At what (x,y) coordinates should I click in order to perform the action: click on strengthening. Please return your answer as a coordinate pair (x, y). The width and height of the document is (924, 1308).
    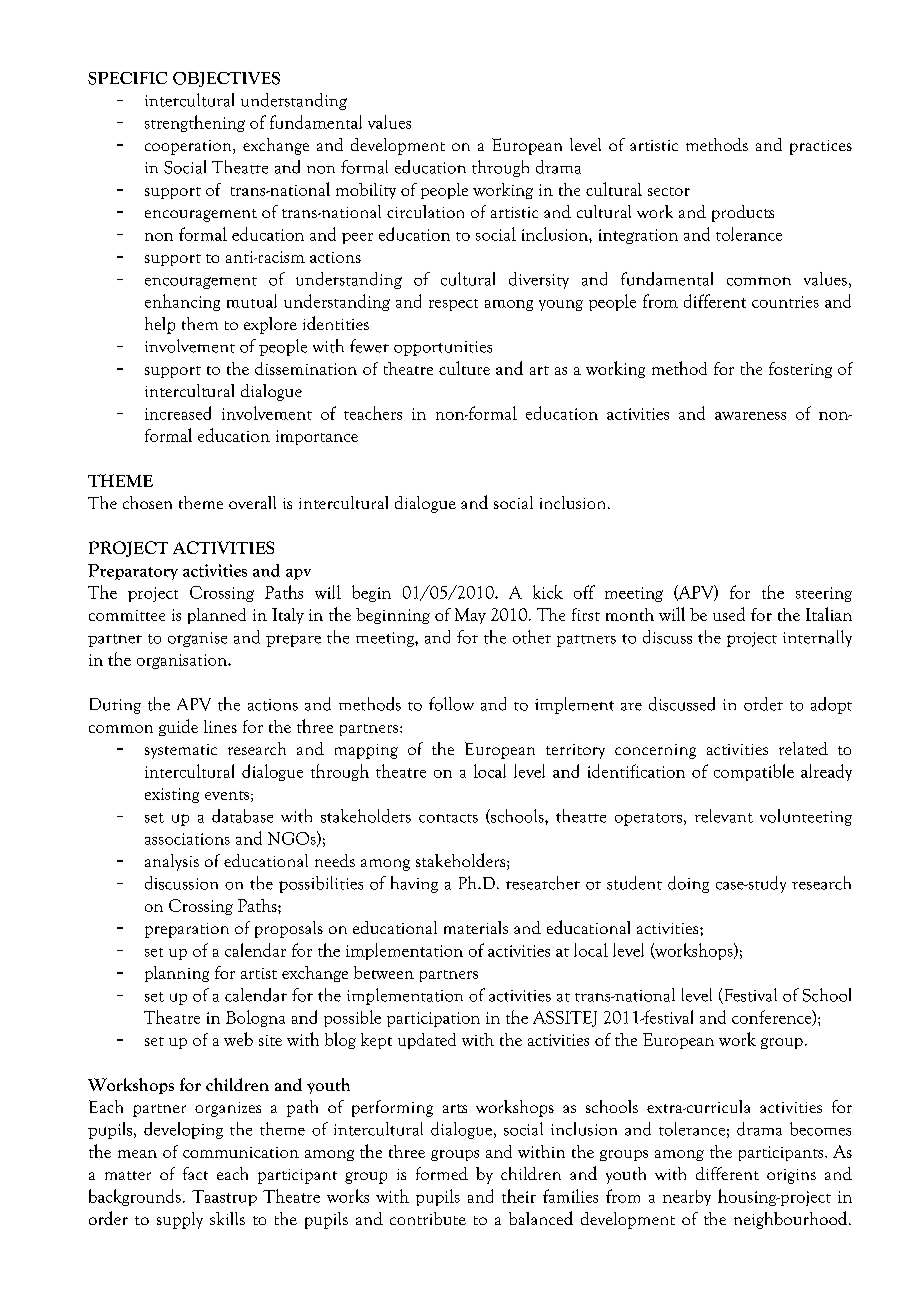
    Looking at the image, I should click on (195, 123).
